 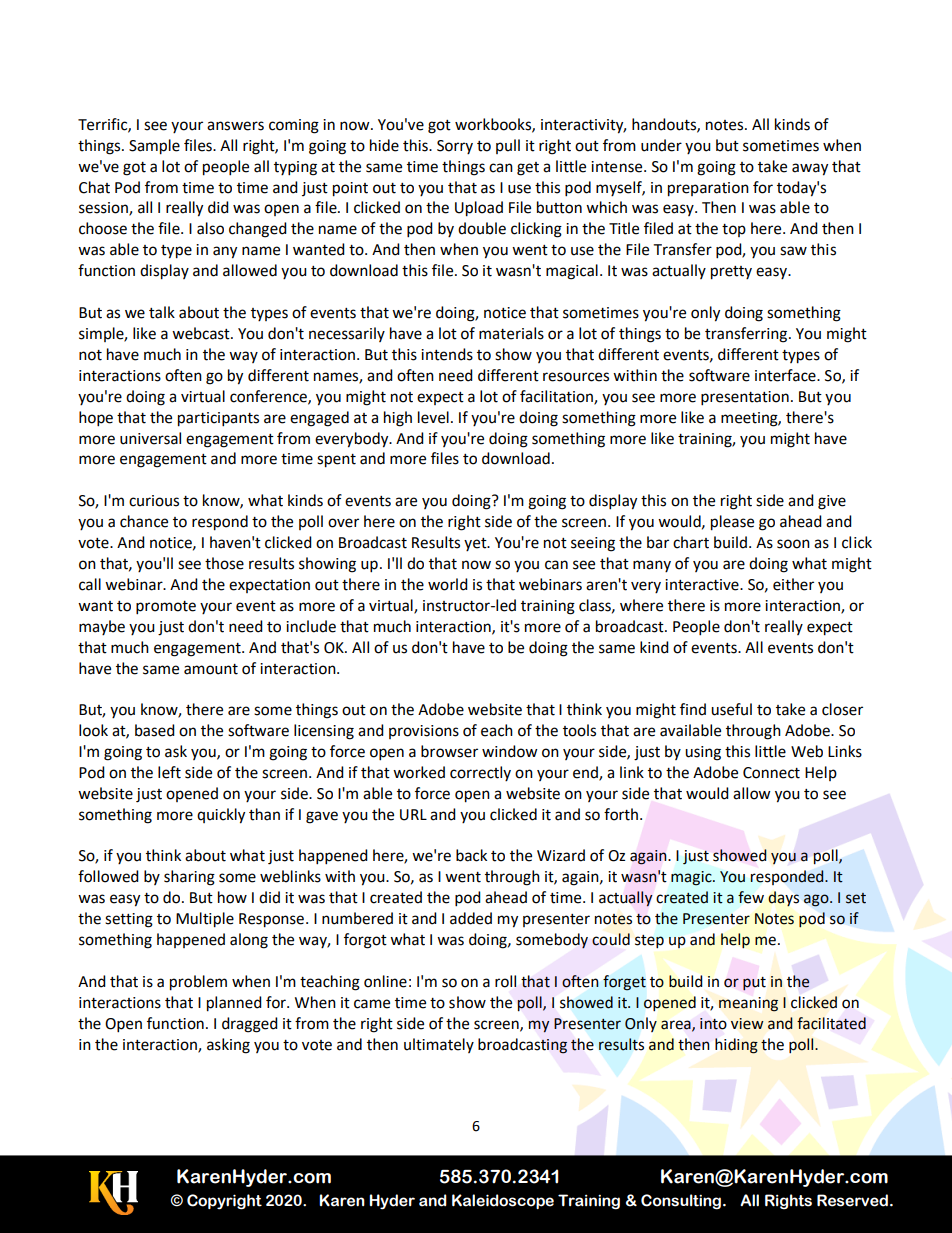 What do you see at coordinates (736, 1046) in the screenshot?
I see `hiding` at bounding box center [736, 1046].
